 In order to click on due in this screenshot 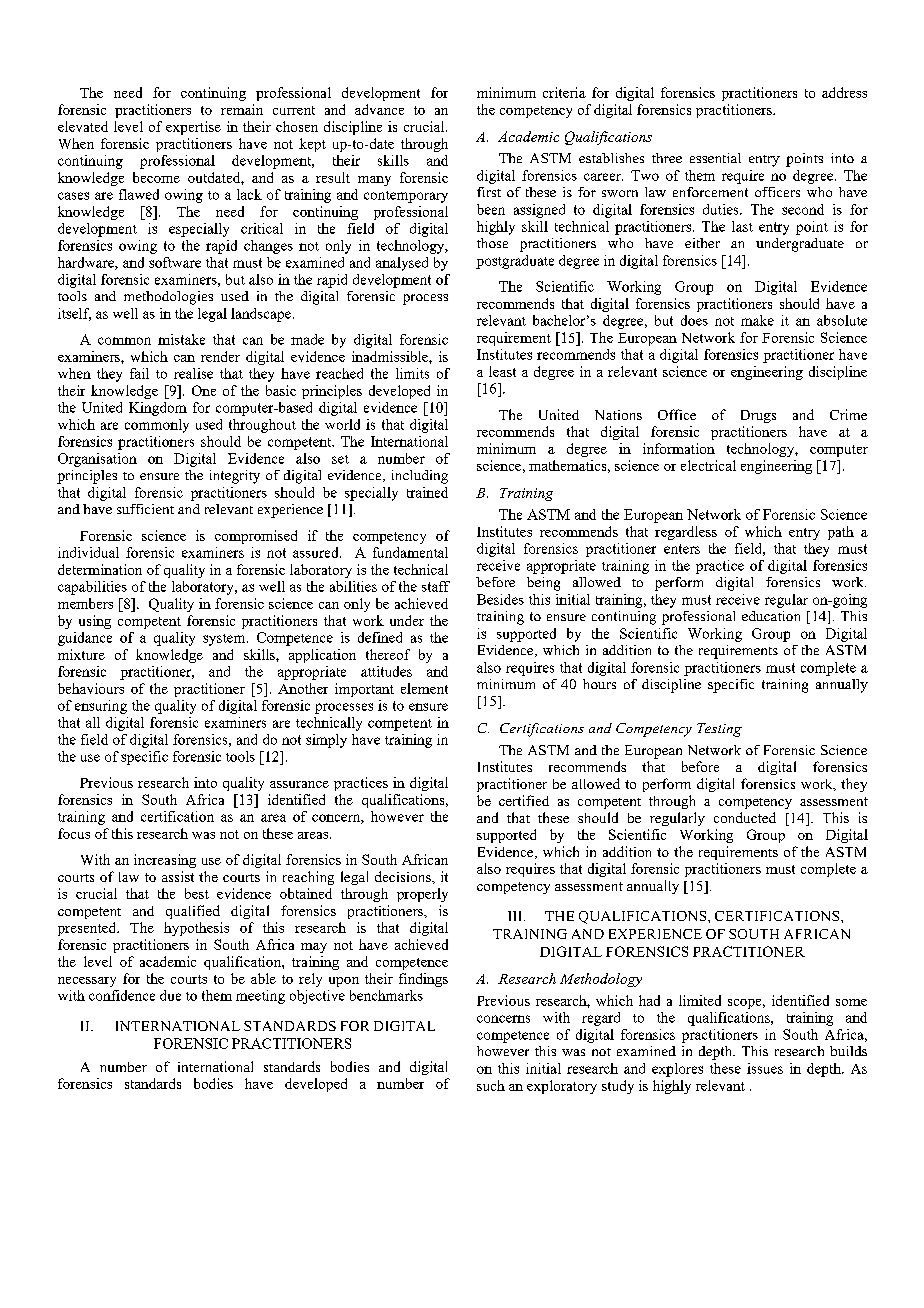, I will do `click(170, 995)`.
